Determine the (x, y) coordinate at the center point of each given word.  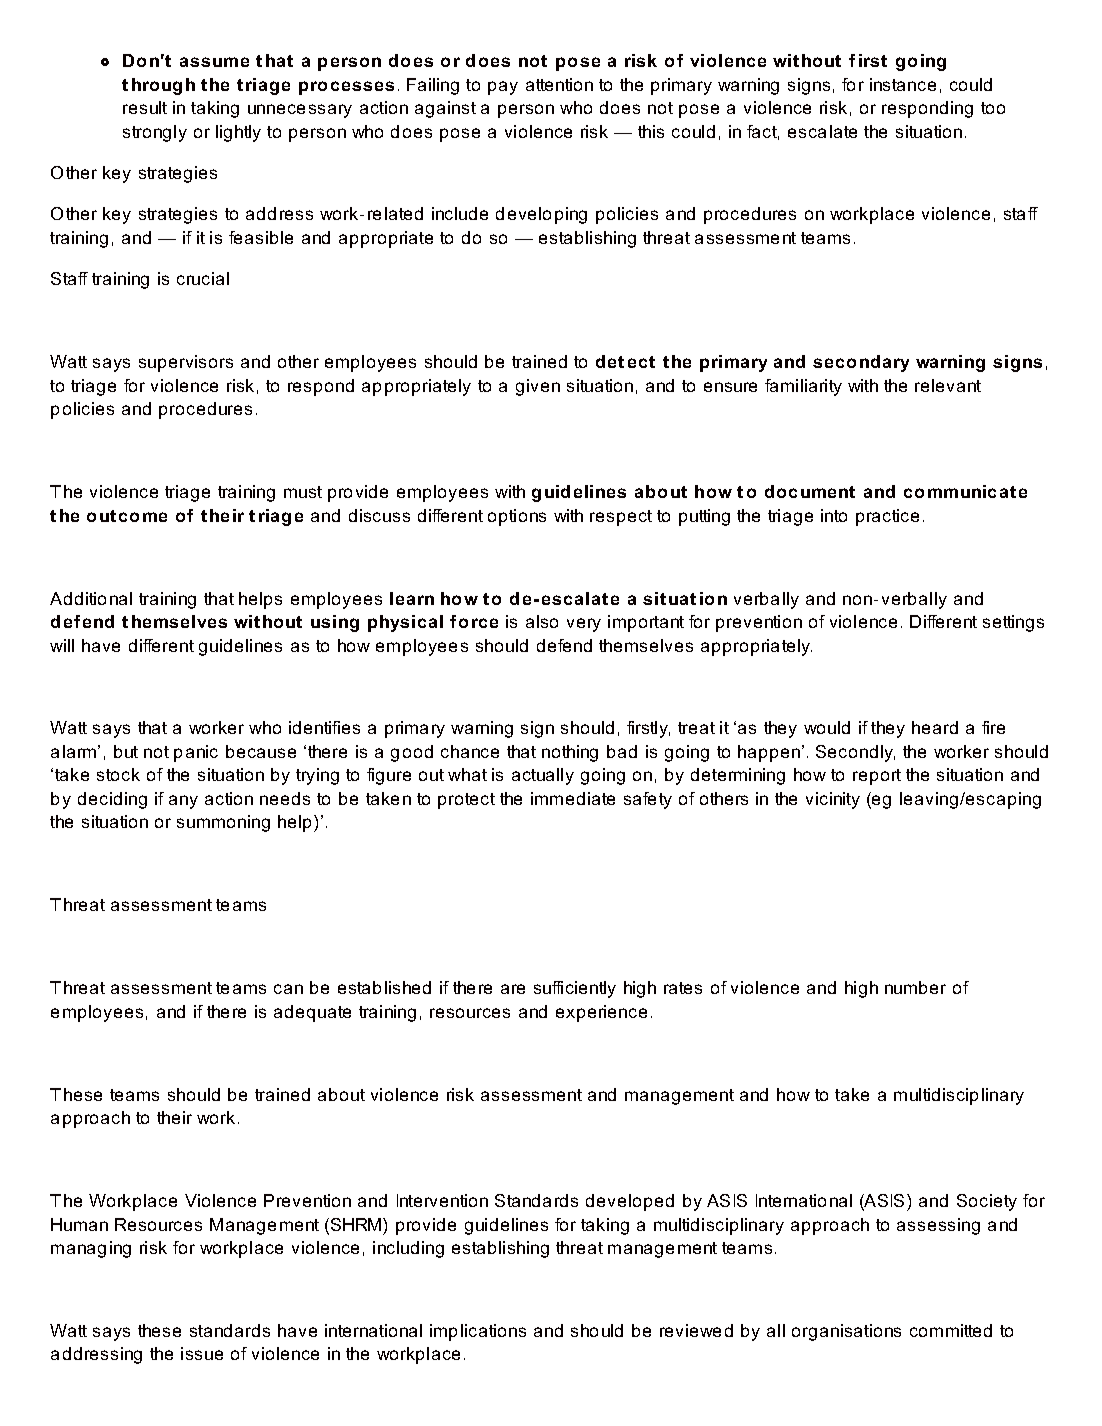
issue (202, 1353)
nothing (570, 753)
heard (935, 727)
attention (559, 84)
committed (951, 1330)
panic (196, 753)
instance (903, 84)
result (145, 107)
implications (478, 1332)
